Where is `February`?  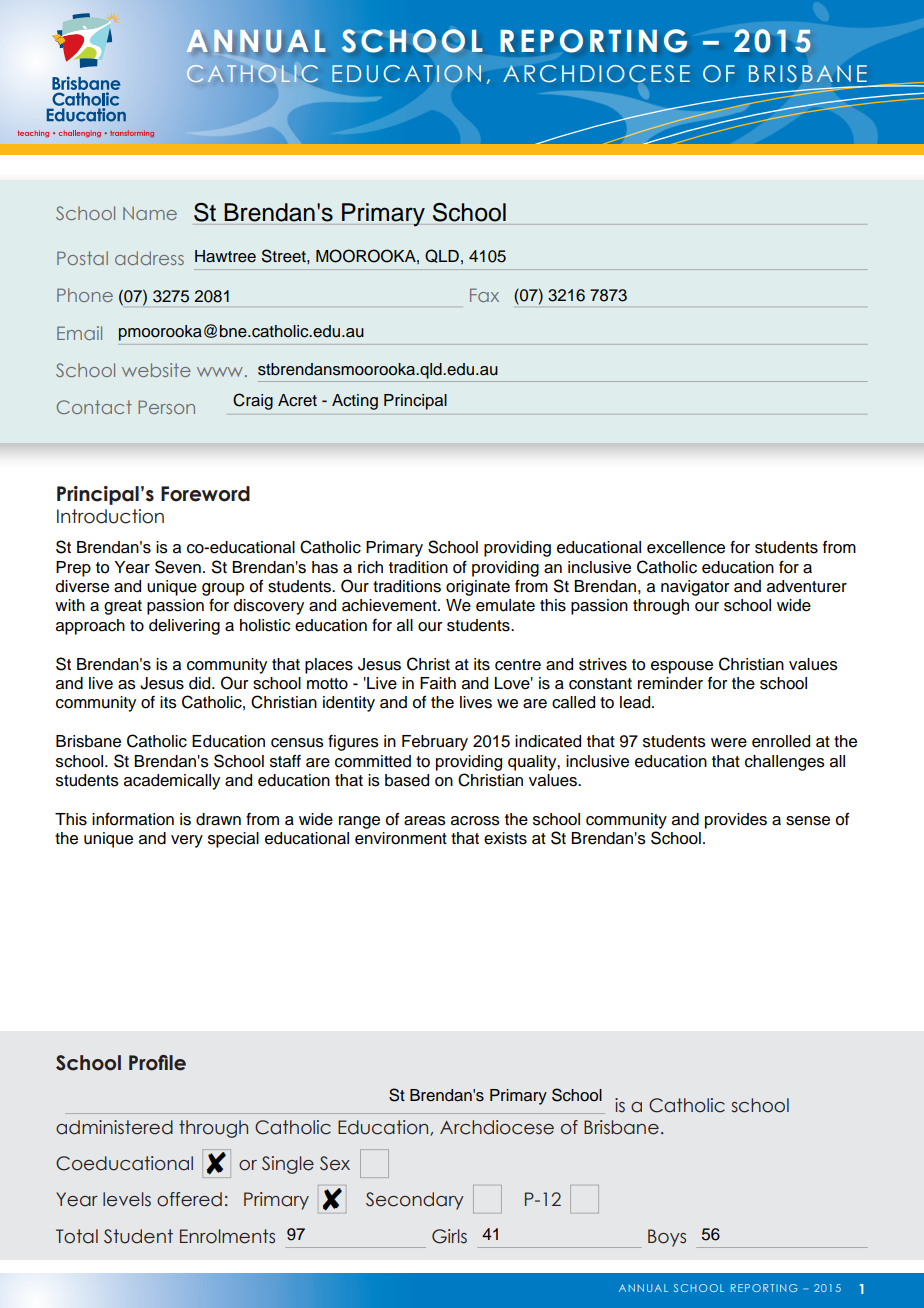
February is located at coordinates (435, 743).
